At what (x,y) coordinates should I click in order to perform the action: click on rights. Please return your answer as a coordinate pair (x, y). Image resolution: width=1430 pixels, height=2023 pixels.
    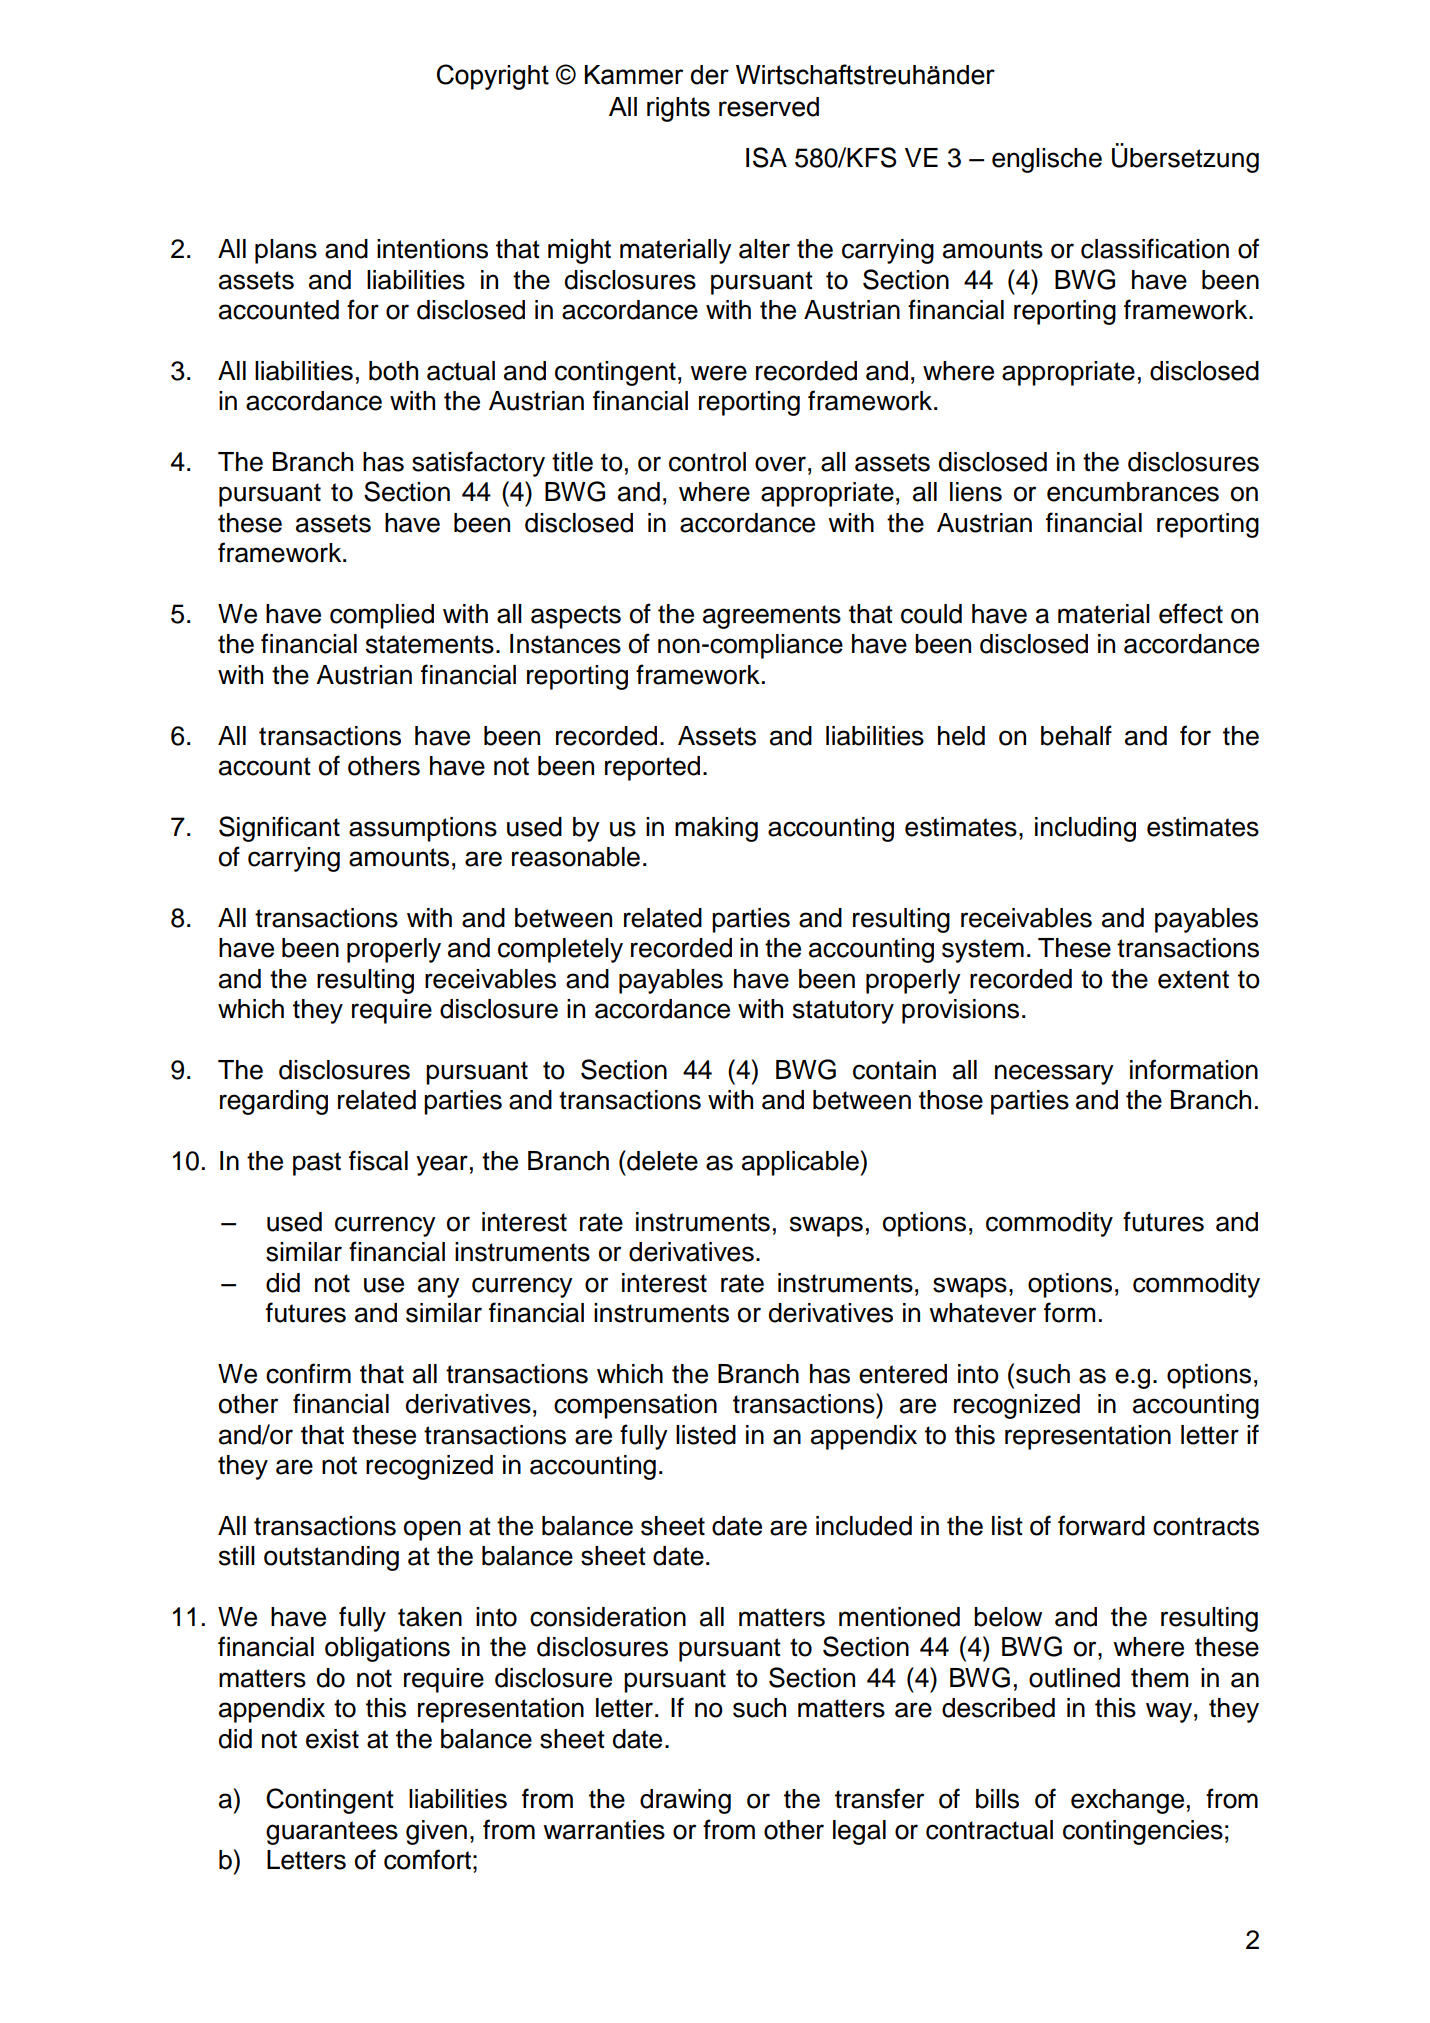
    Looking at the image, I should click on (678, 109).
